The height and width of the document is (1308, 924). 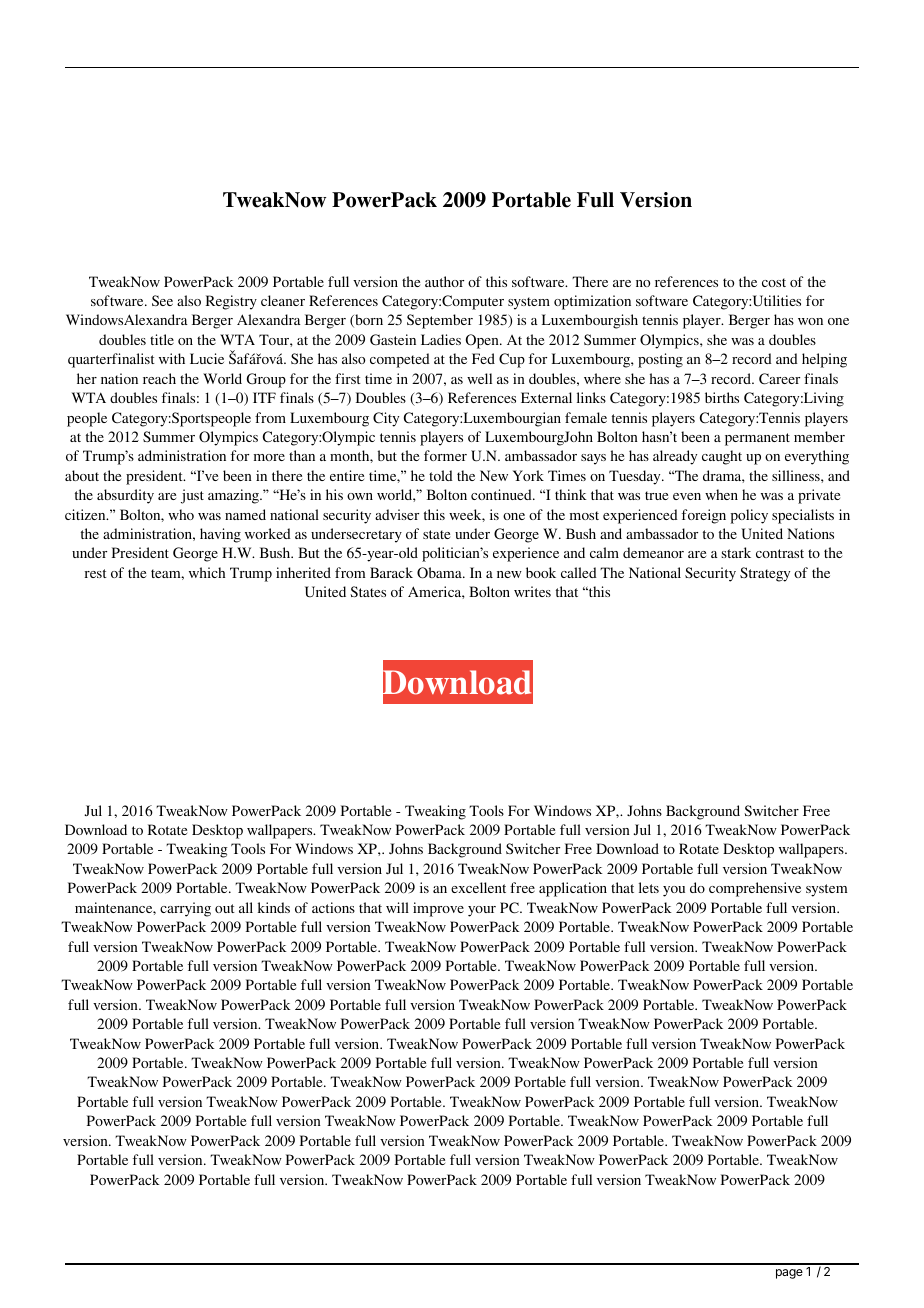 What do you see at coordinates (755, 889) in the document?
I see `comprehensive` at bounding box center [755, 889].
